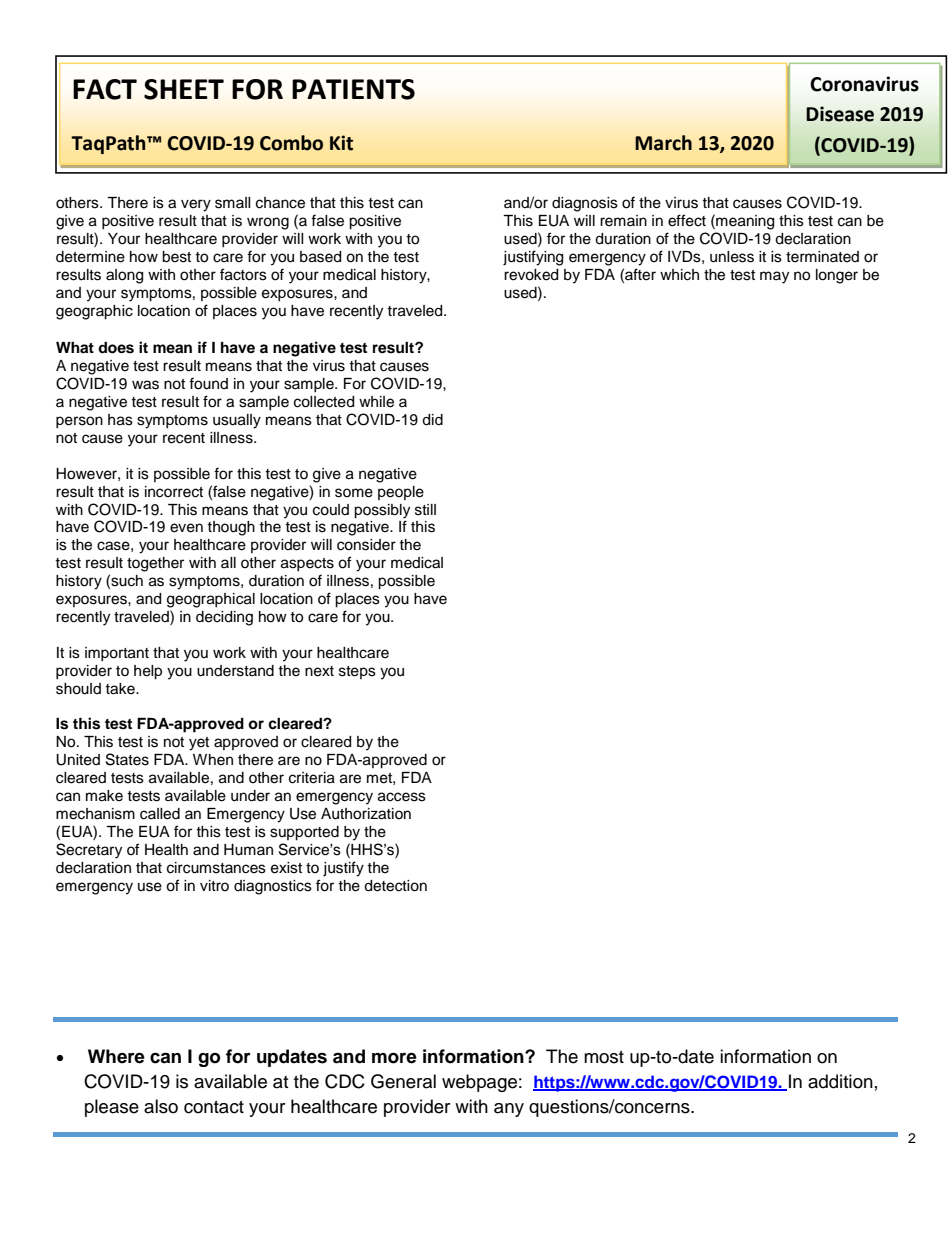 The image size is (952, 1233). Describe the element at coordinates (531, 275) in the screenshot. I see `revoked` at that location.
